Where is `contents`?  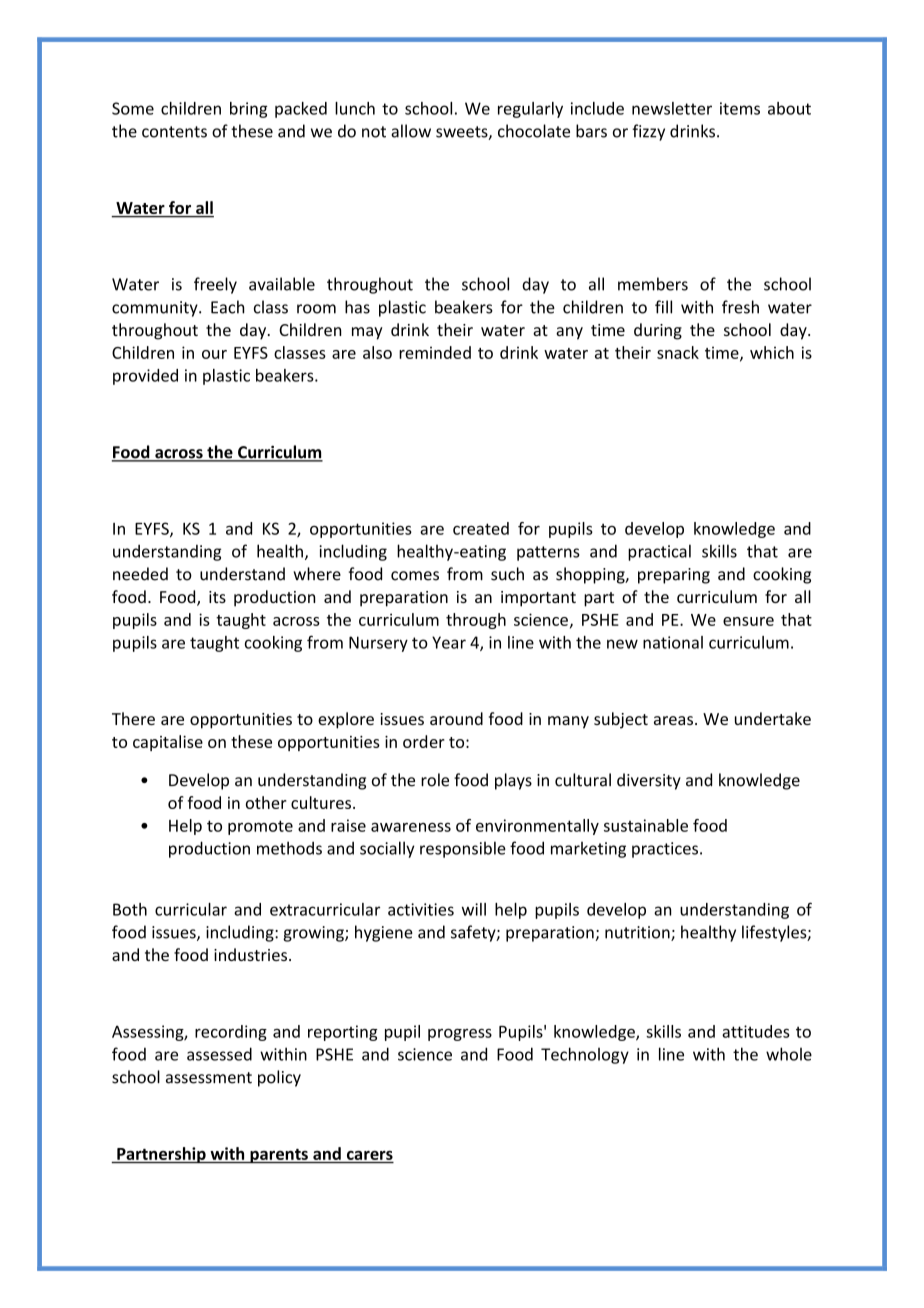
contents is located at coordinates (174, 132).
